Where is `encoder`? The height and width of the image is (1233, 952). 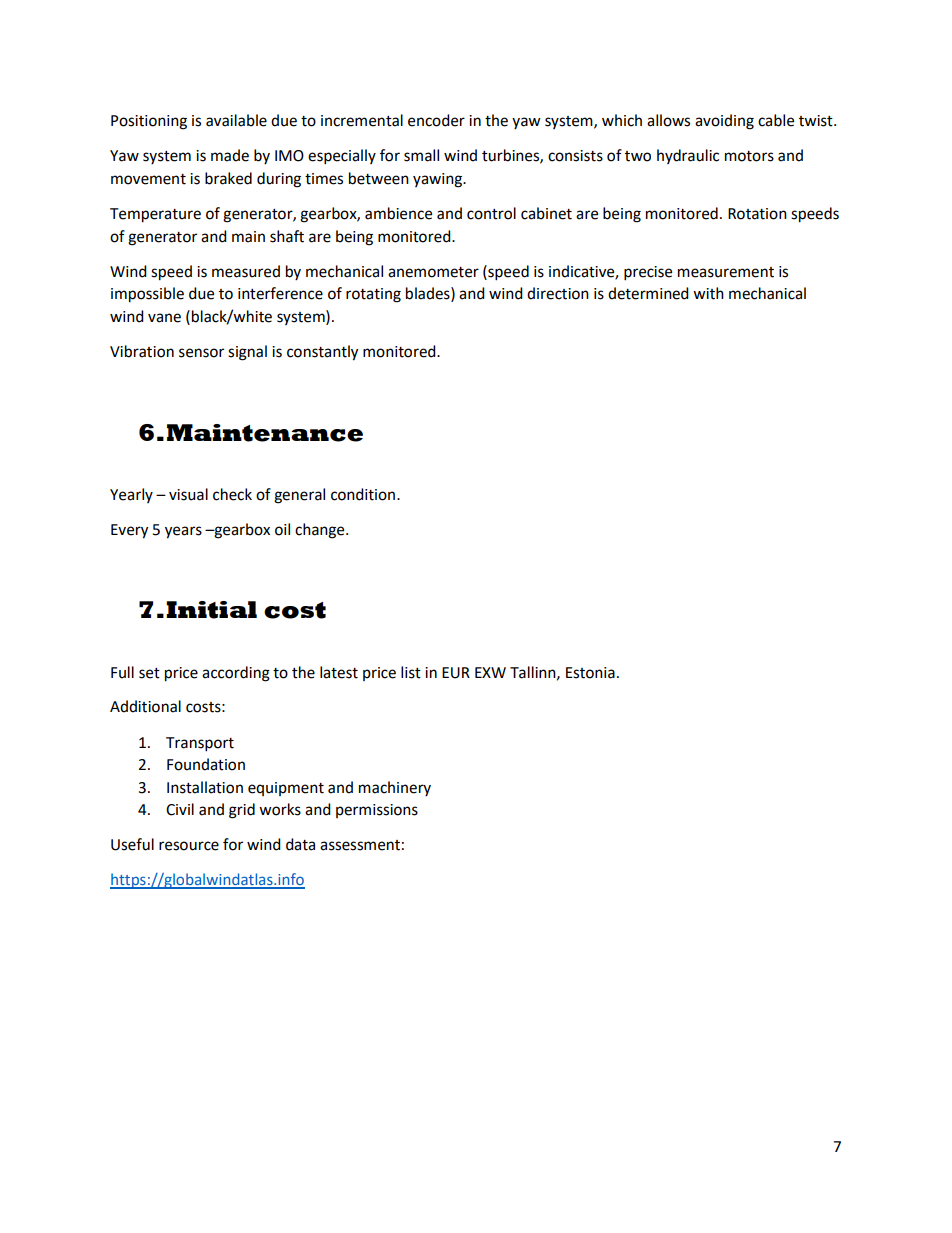 encoder is located at coordinates (436, 120).
